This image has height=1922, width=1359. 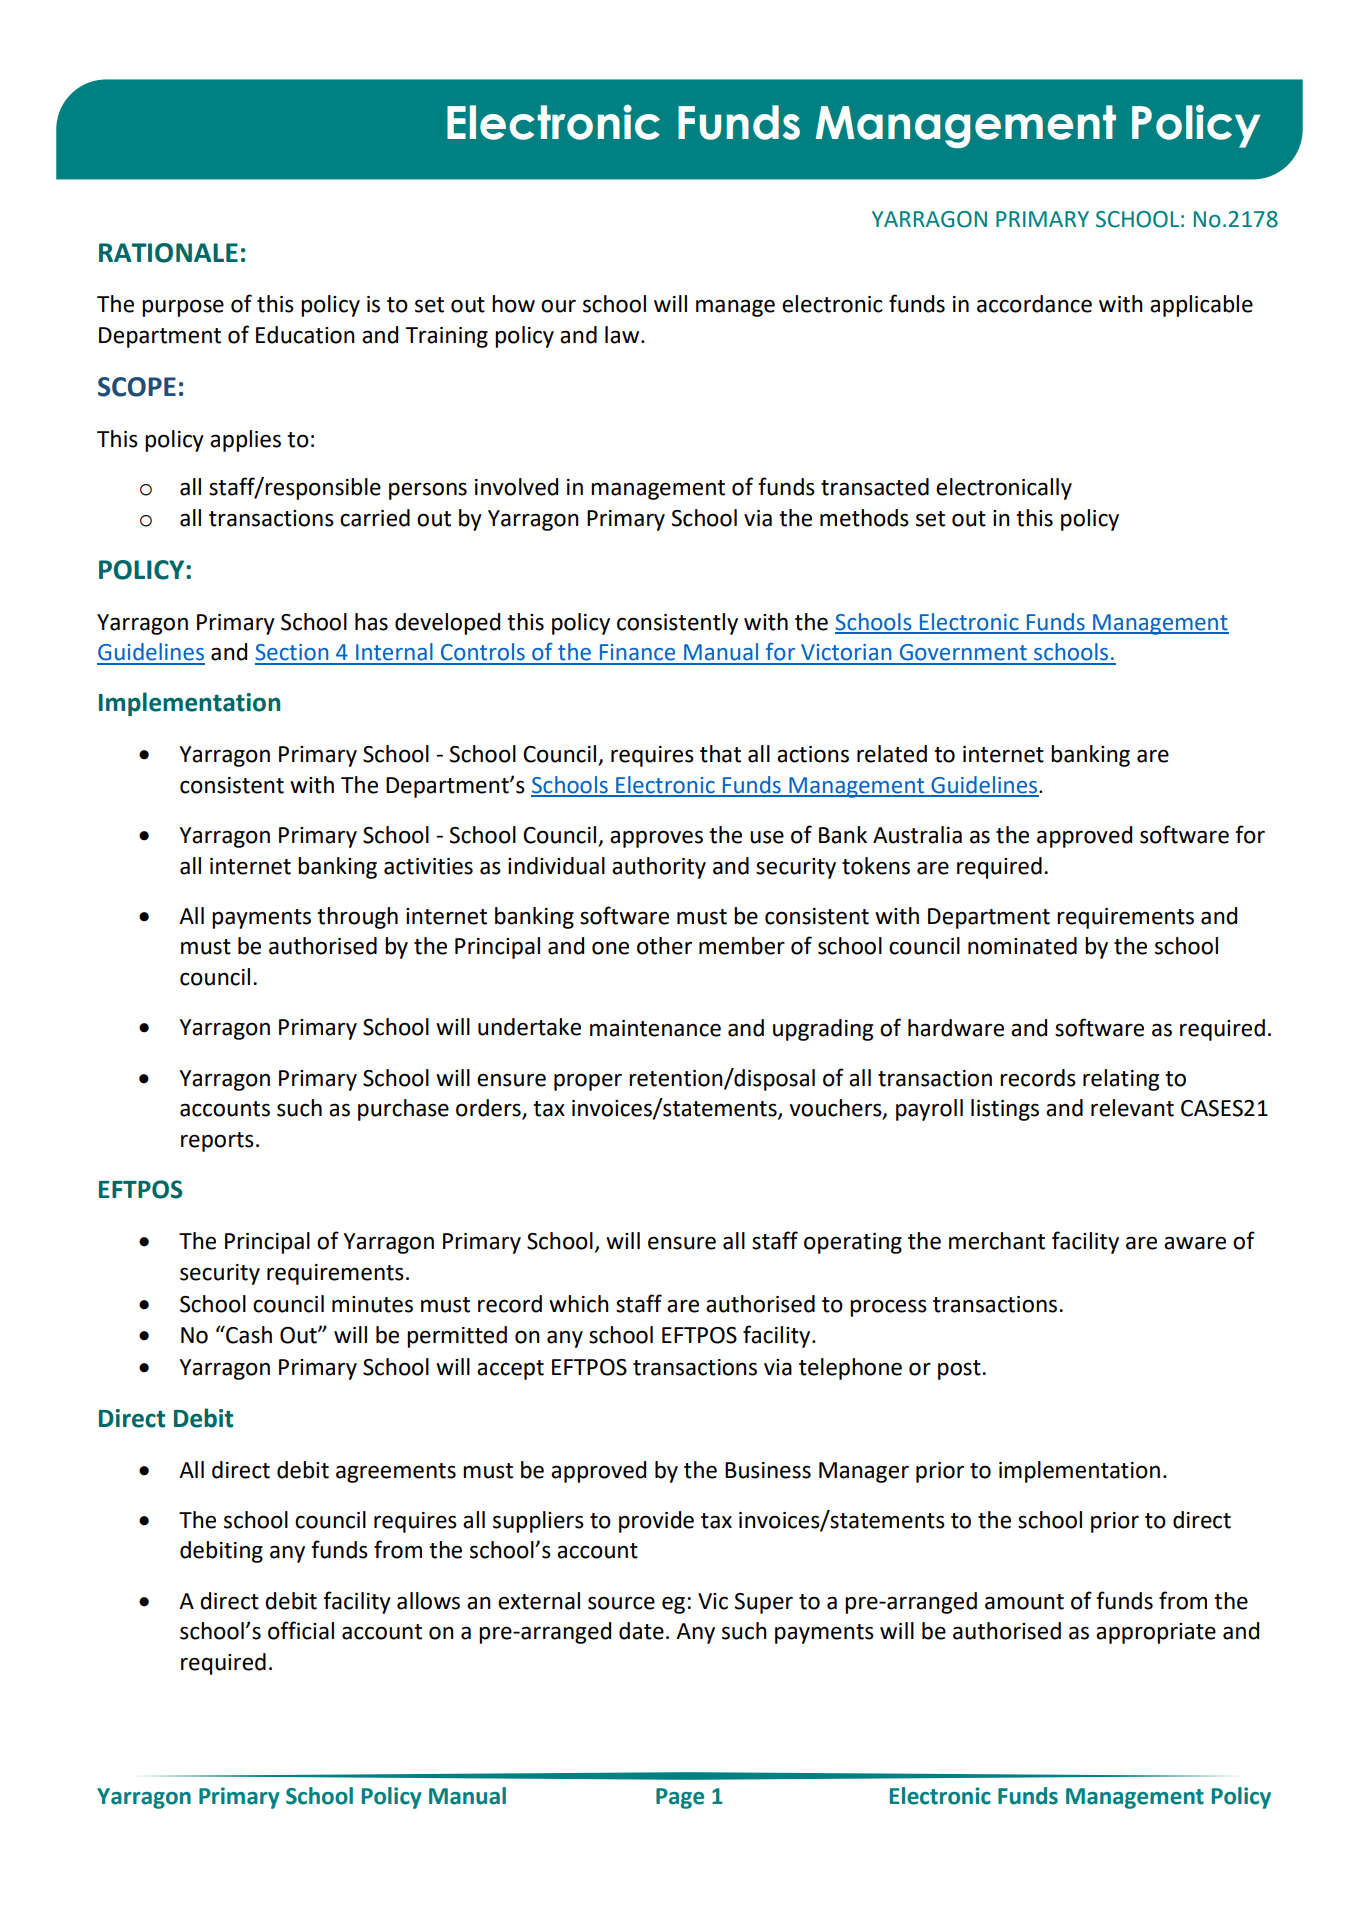 I want to click on reports, so click(x=217, y=1142).
